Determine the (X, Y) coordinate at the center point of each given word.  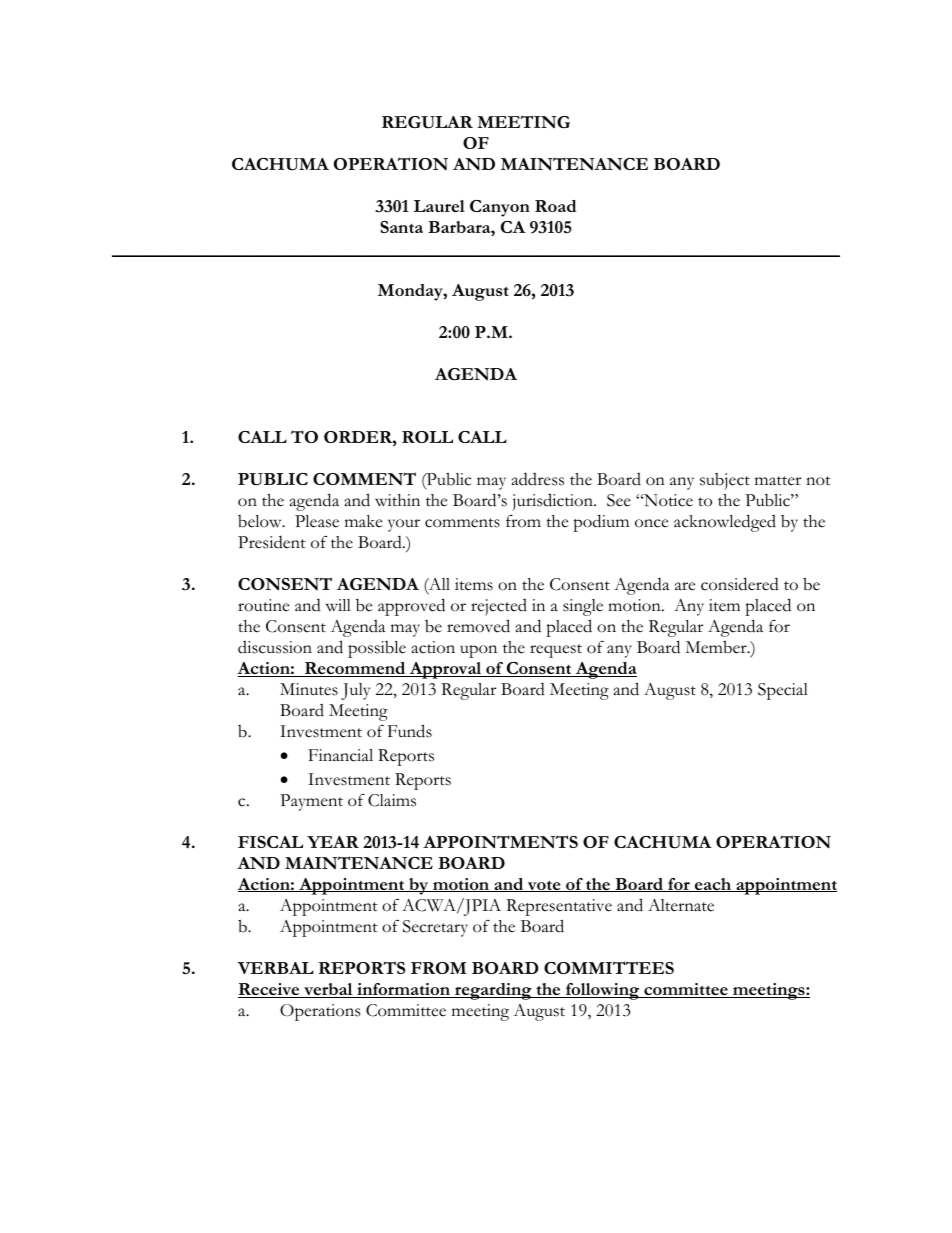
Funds (410, 731)
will (338, 605)
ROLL (427, 437)
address (538, 479)
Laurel (439, 206)
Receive (270, 990)
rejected (499, 607)
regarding (493, 991)
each (713, 885)
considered (740, 584)
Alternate (681, 905)
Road (555, 206)
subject (725, 481)
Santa (401, 227)
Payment (311, 802)
